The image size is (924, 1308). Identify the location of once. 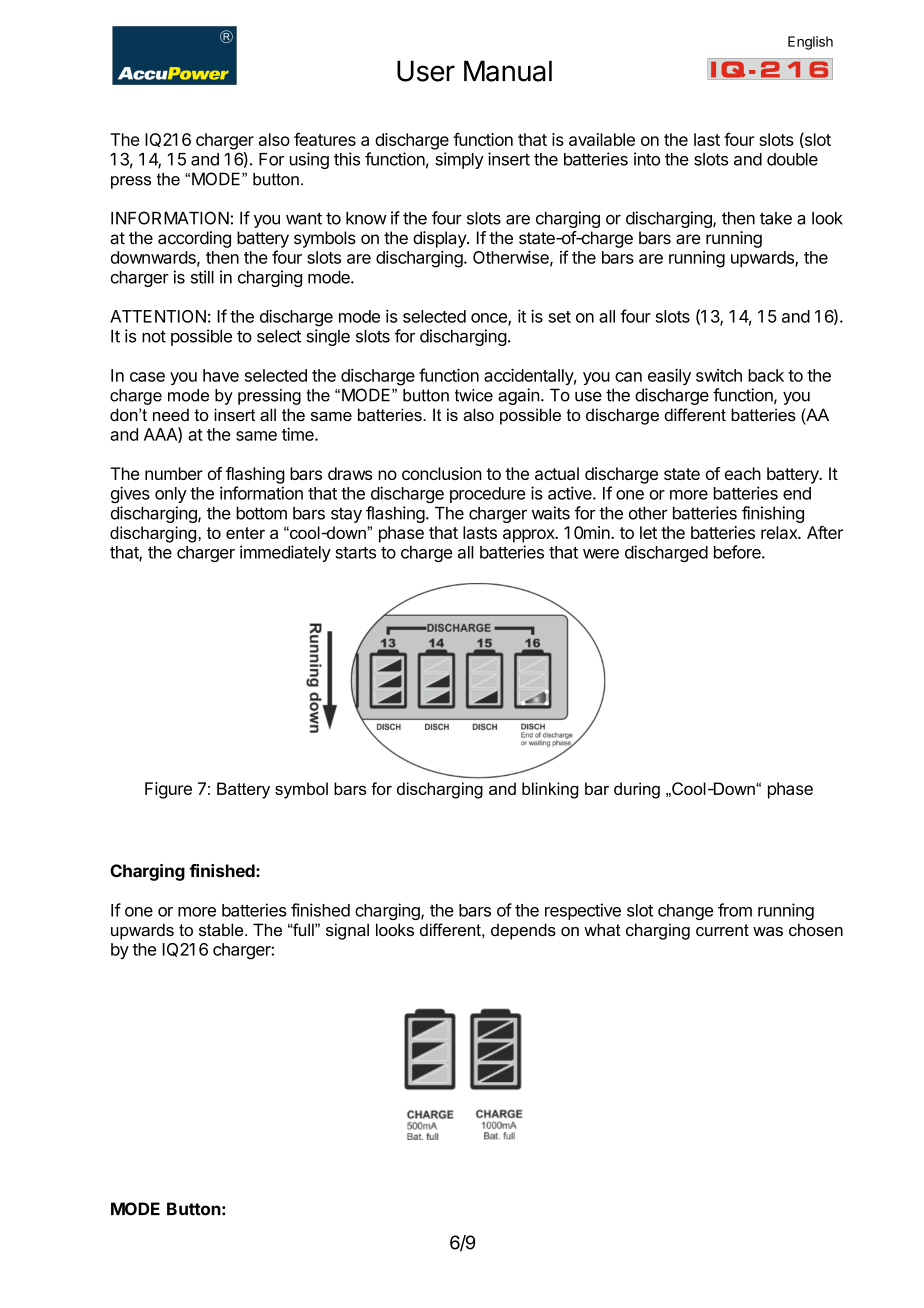
(490, 319).
